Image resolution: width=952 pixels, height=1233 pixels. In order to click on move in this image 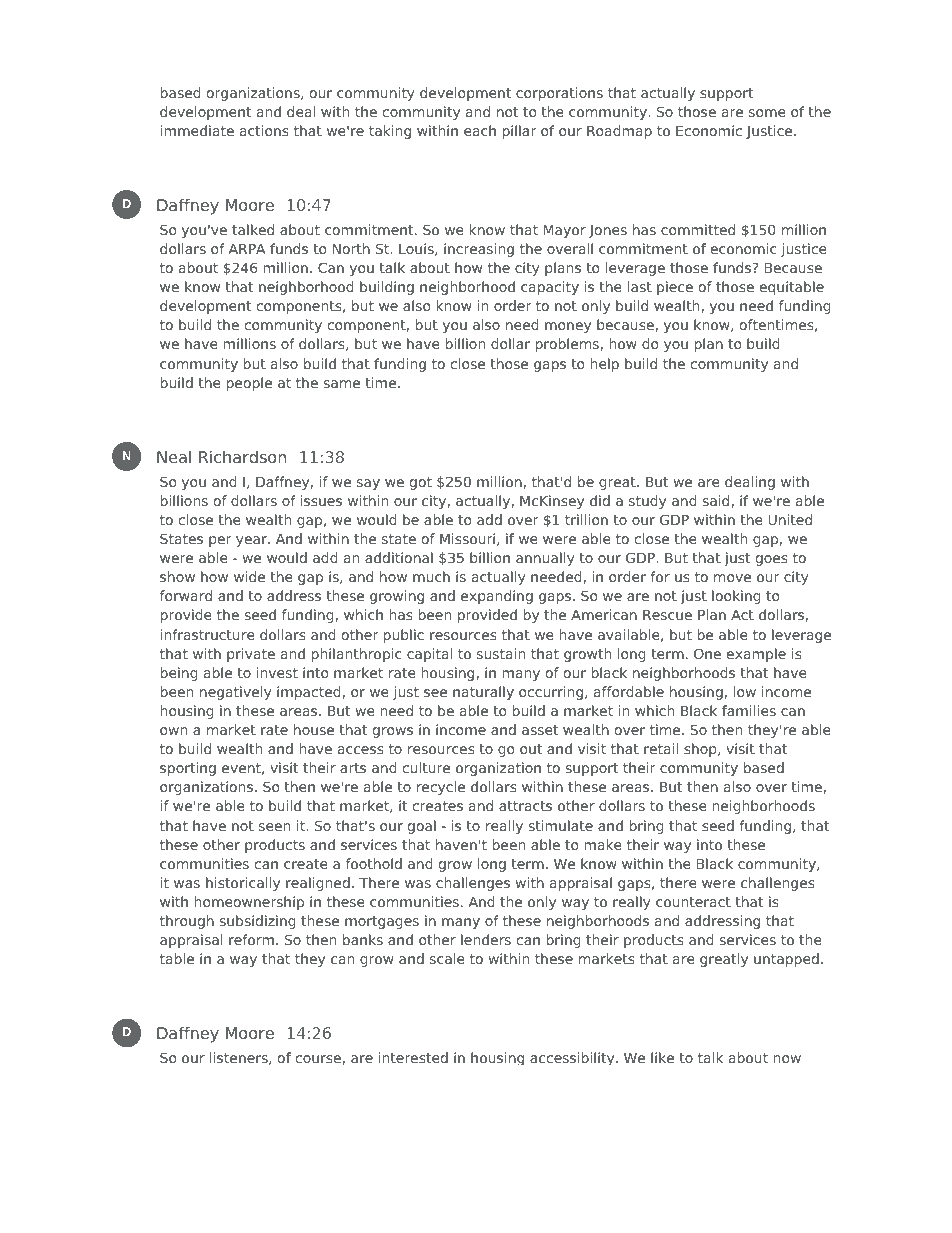, I will do `click(732, 578)`.
